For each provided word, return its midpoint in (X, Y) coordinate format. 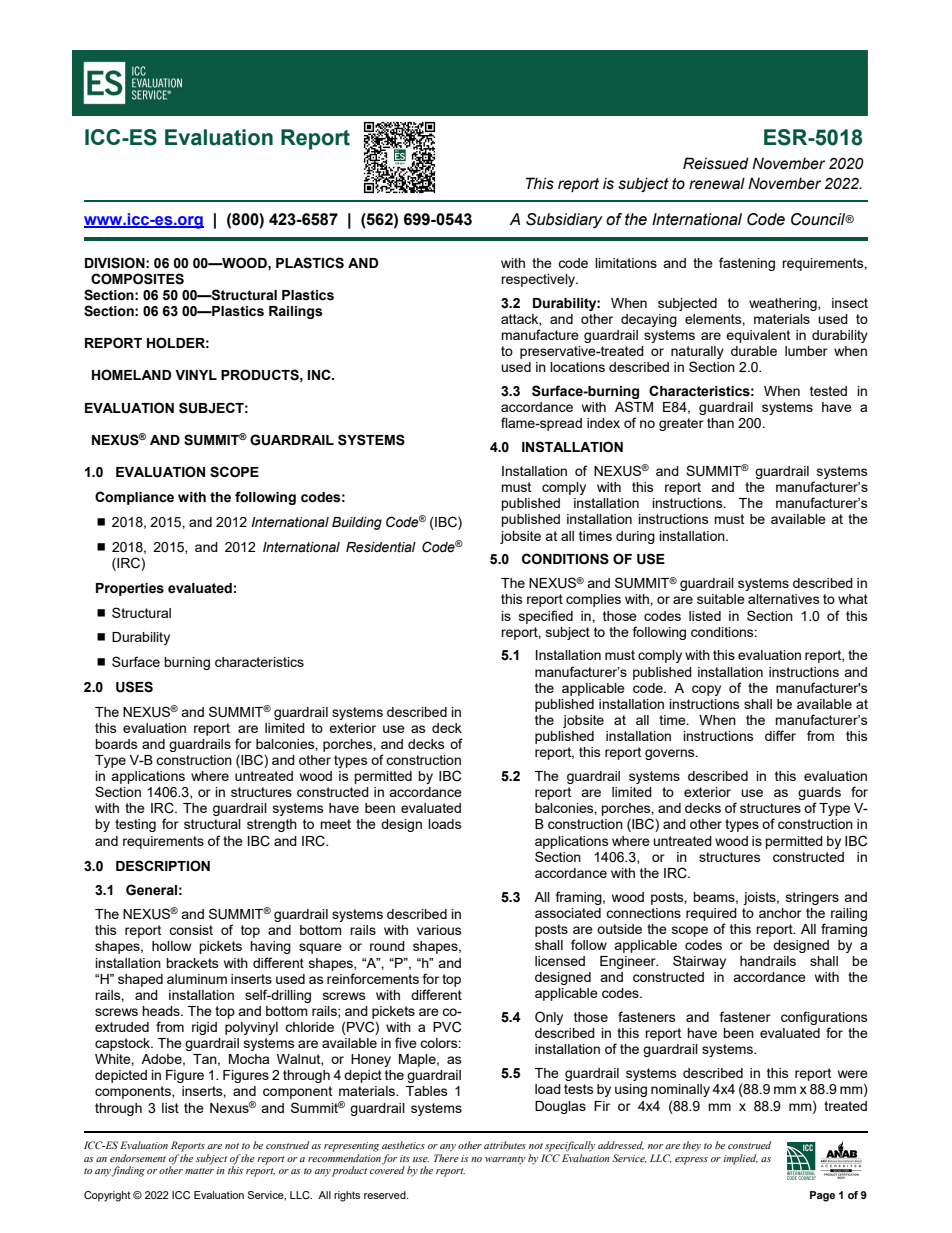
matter (199, 1171)
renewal (717, 183)
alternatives (784, 599)
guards (819, 795)
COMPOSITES (137, 279)
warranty (505, 1160)
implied (740, 1159)
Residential (381, 547)
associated (568, 913)
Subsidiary (564, 221)
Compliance (134, 498)
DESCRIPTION (163, 866)
